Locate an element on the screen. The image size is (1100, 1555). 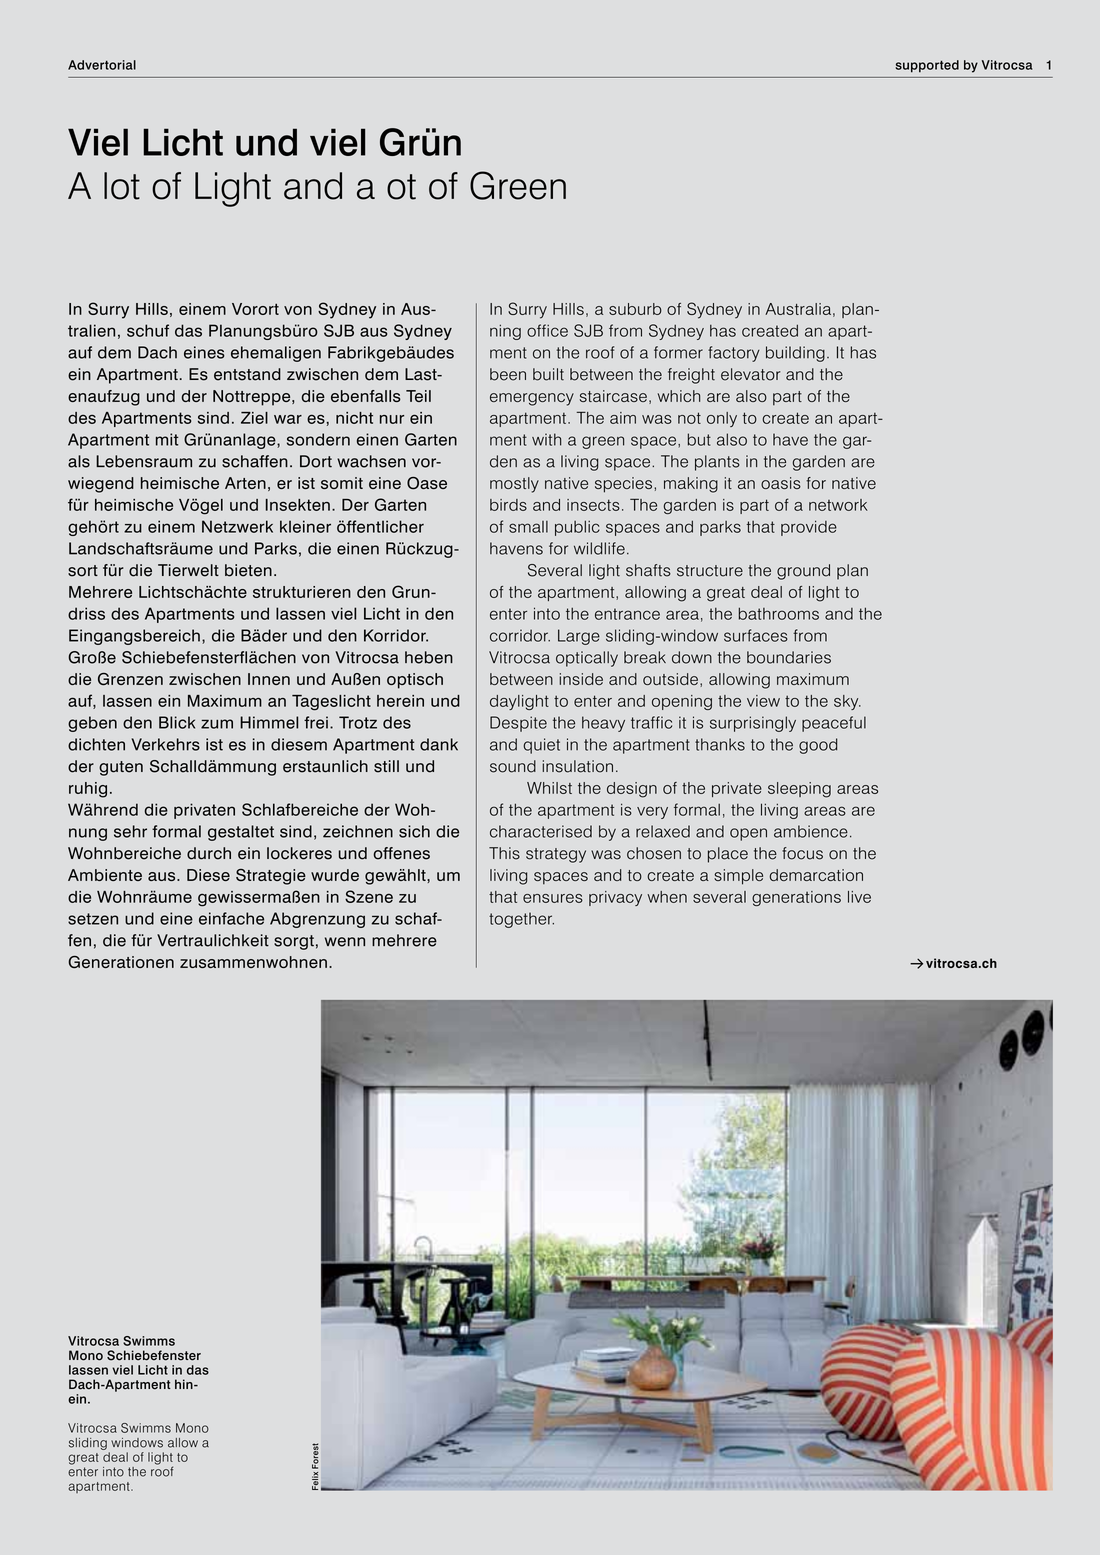
Netzwerk is located at coordinates (237, 526).
